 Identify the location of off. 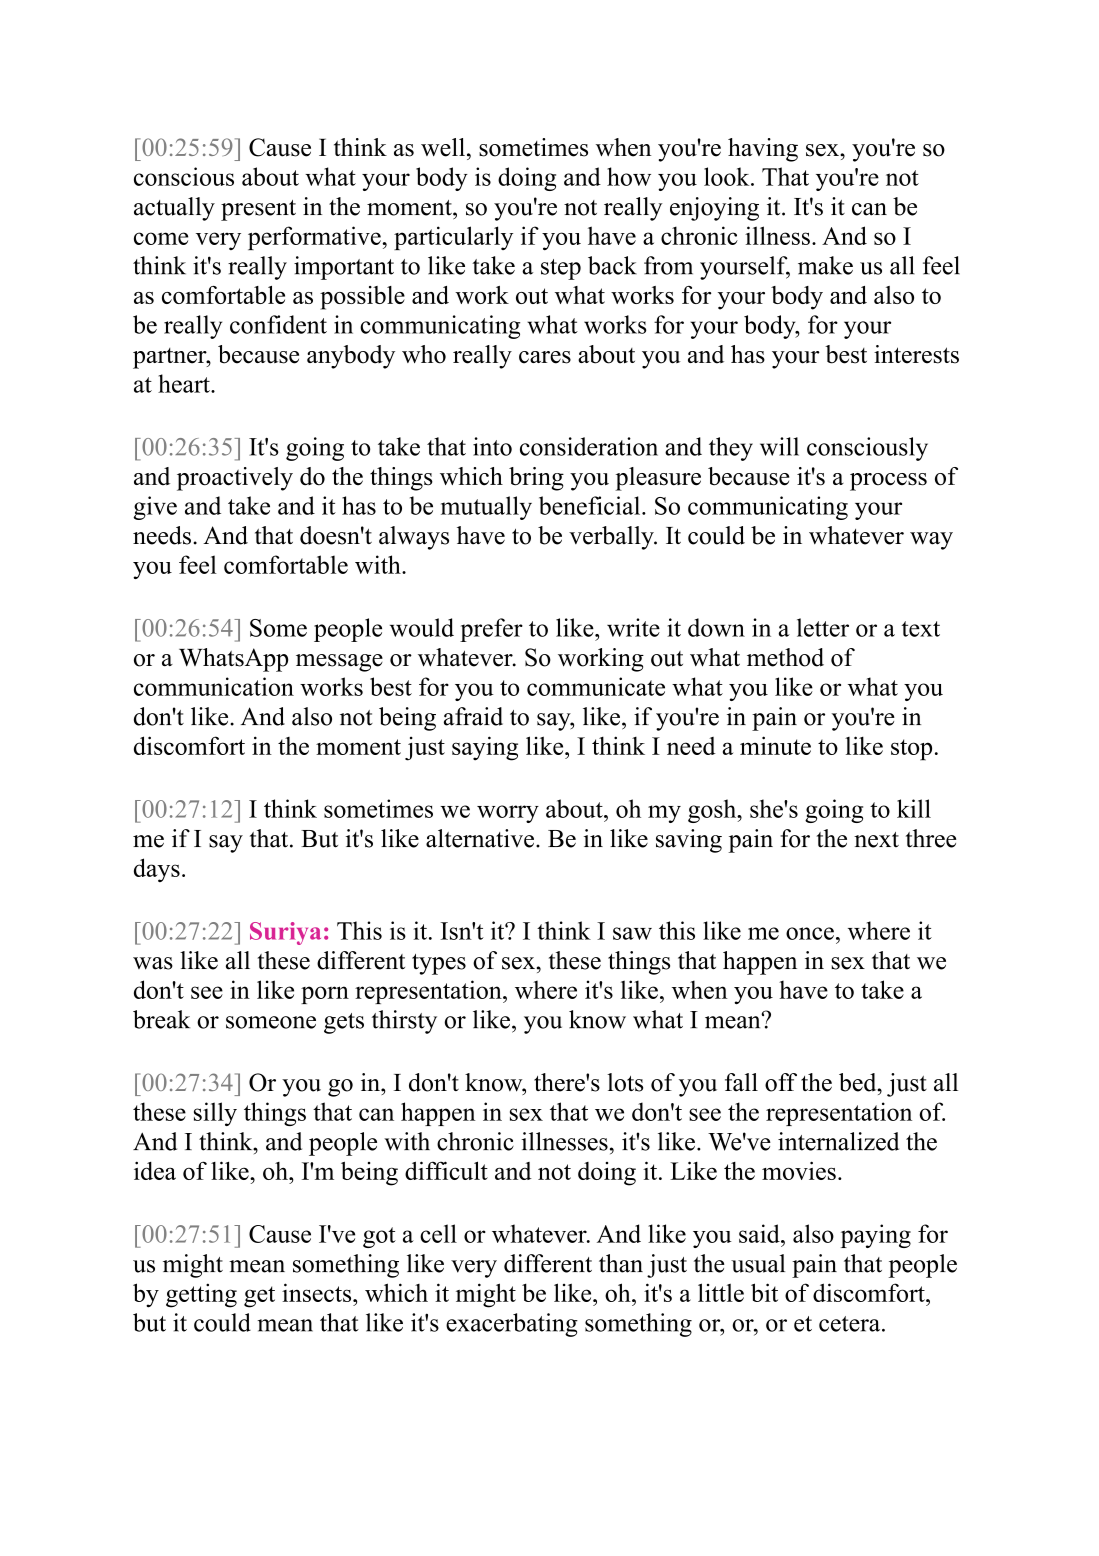
(781, 1082).
